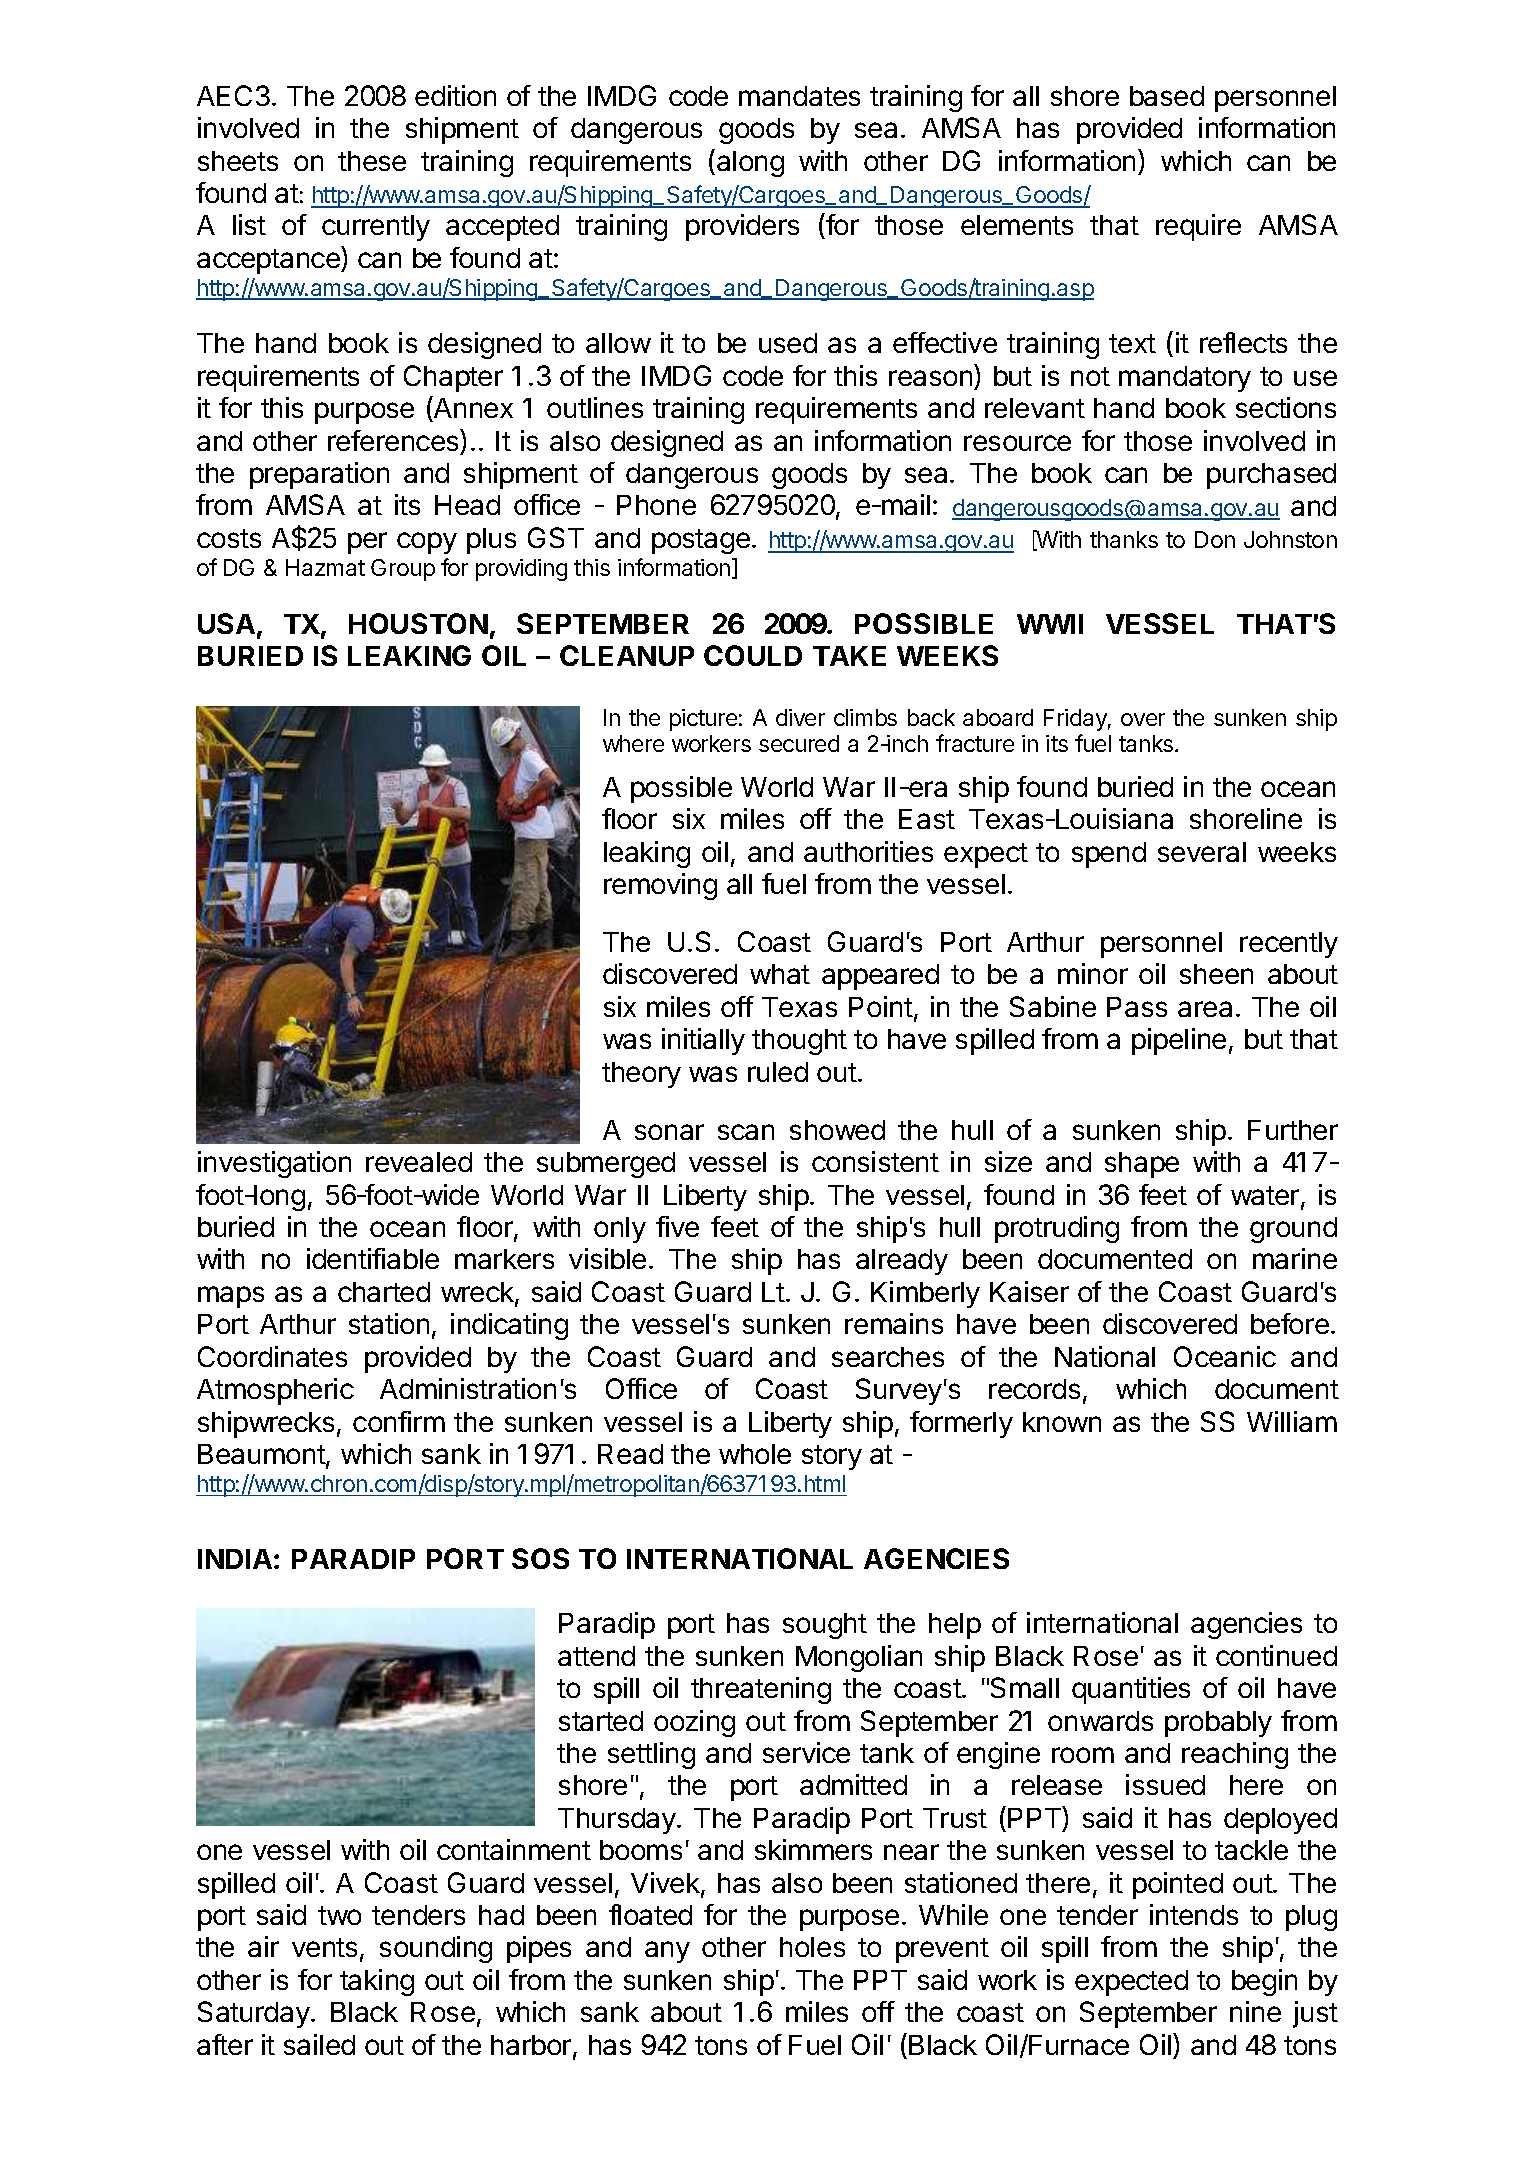 The height and width of the screenshot is (2159, 1526). Describe the element at coordinates (399, 1421) in the screenshot. I see `confirm` at that location.
